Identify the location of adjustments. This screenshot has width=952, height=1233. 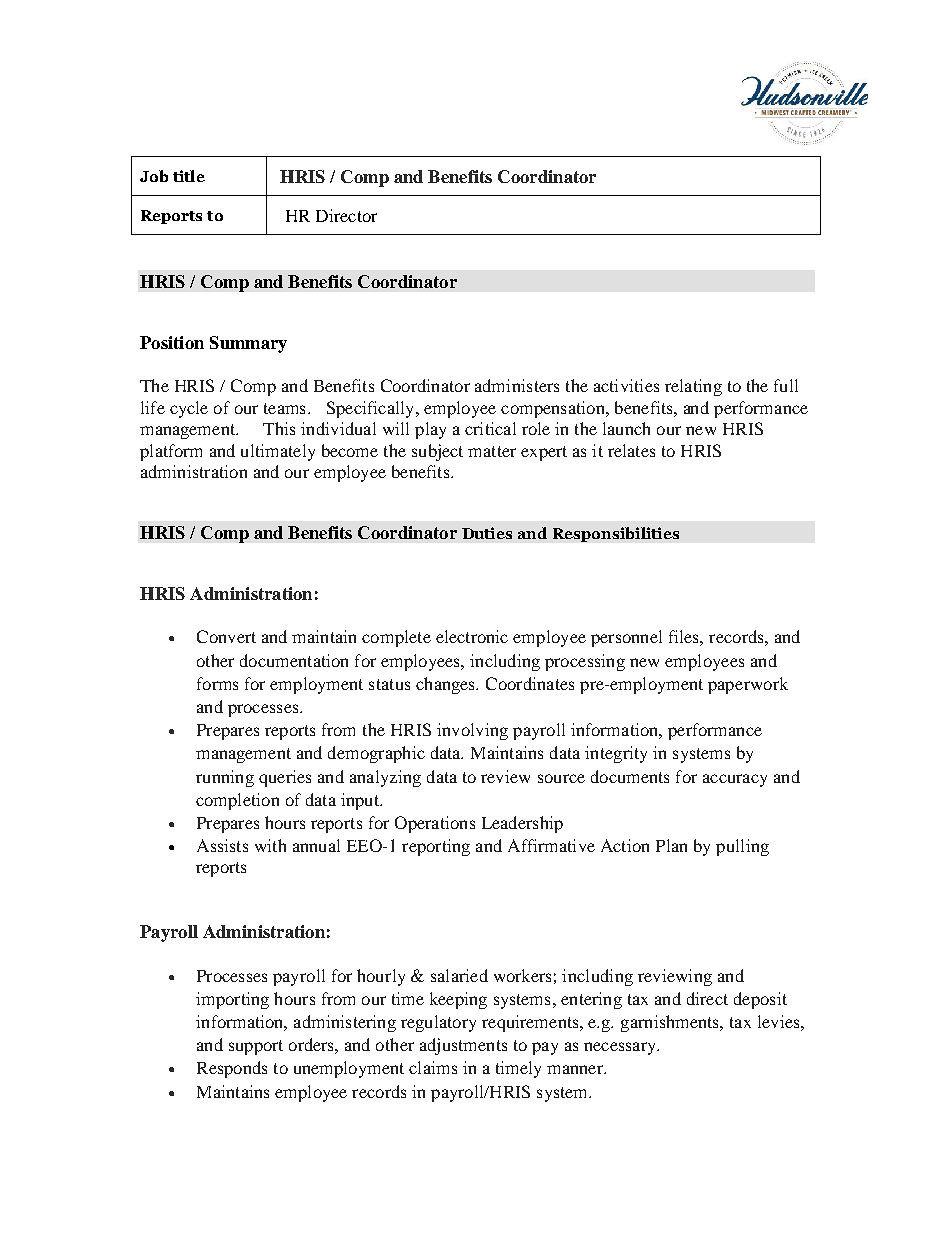
(463, 1046).
